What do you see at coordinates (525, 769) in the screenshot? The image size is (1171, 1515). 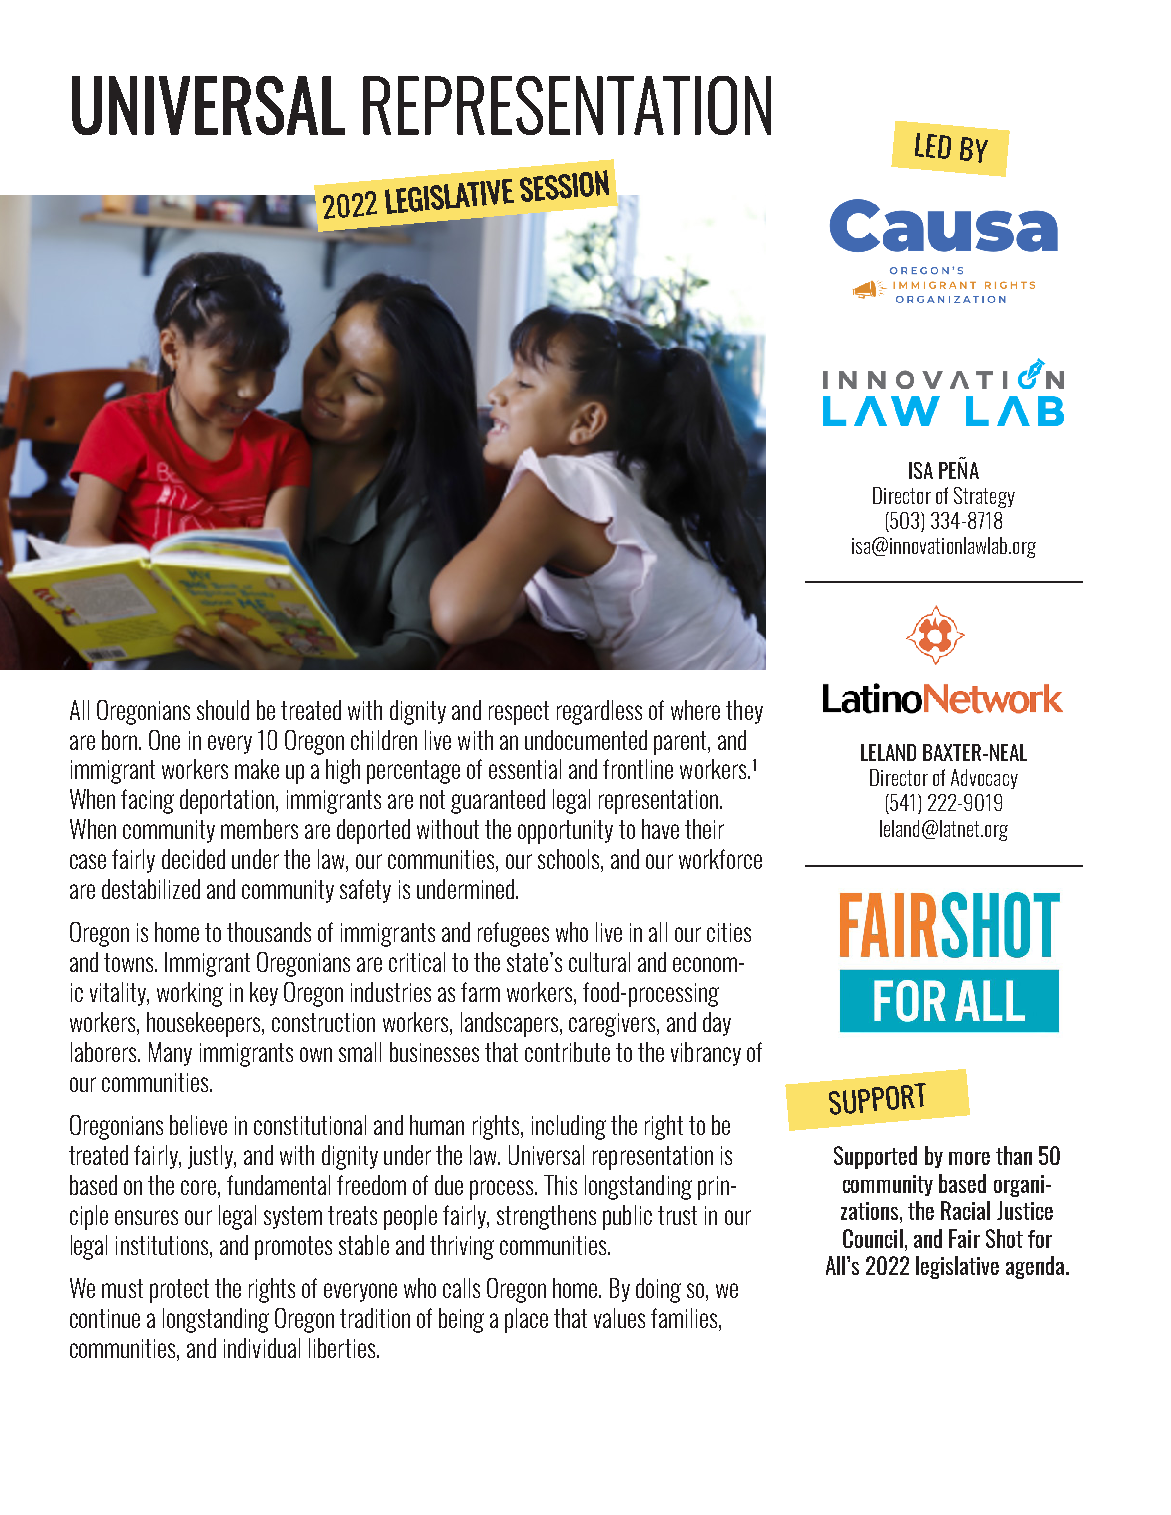 I see `essential` at bounding box center [525, 769].
